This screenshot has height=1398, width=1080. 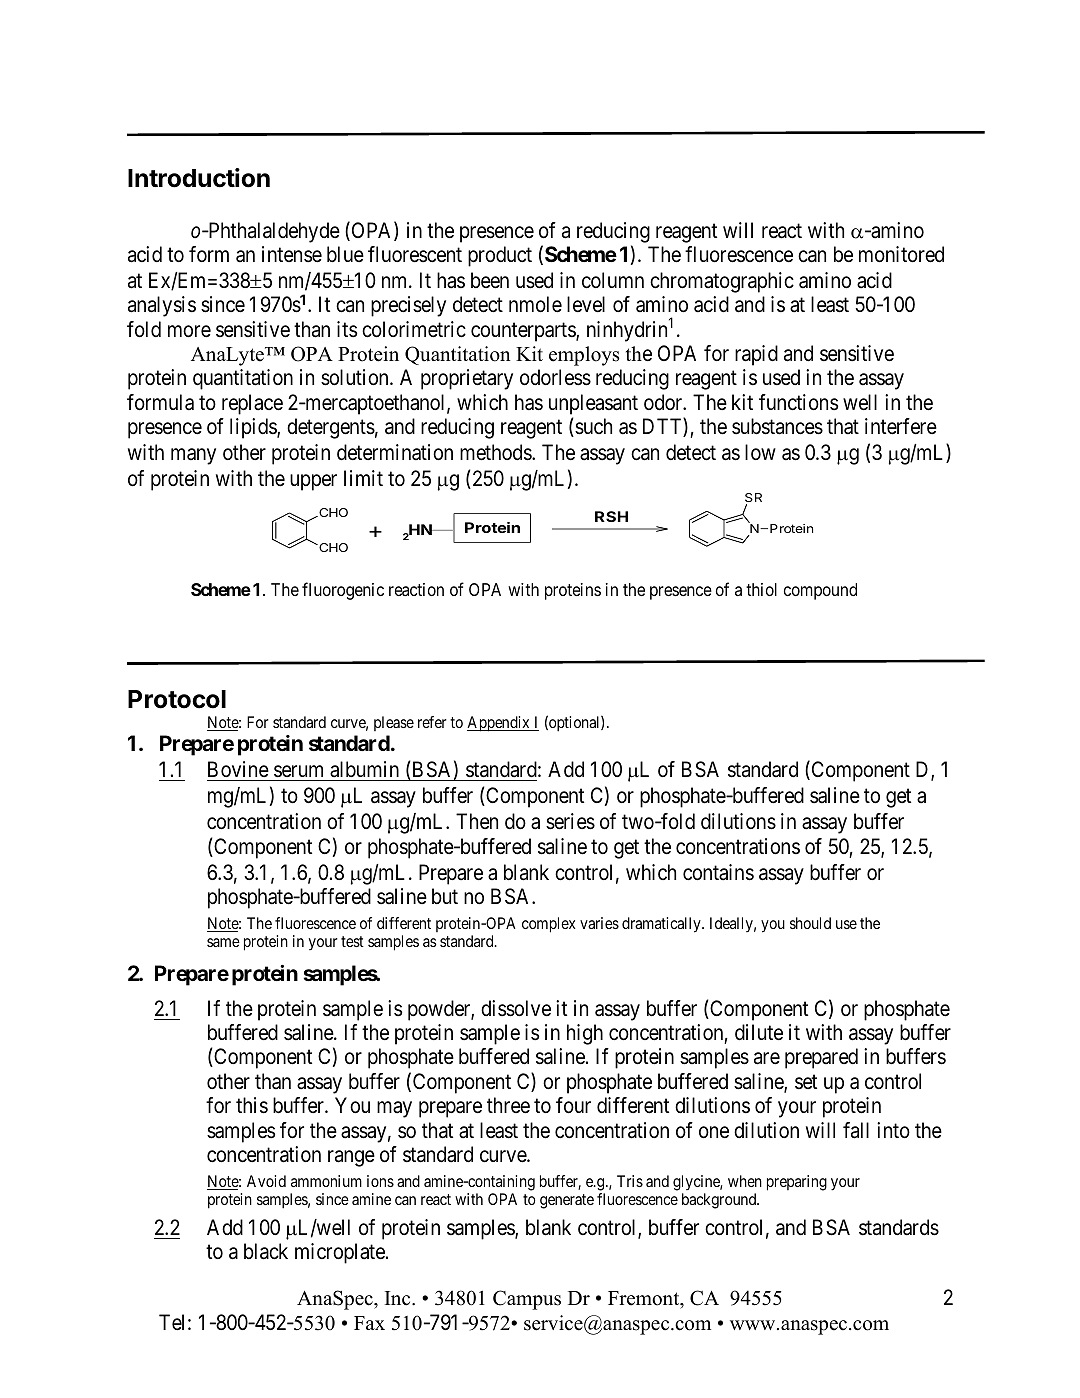 I want to click on preparing, so click(x=797, y=1183).
